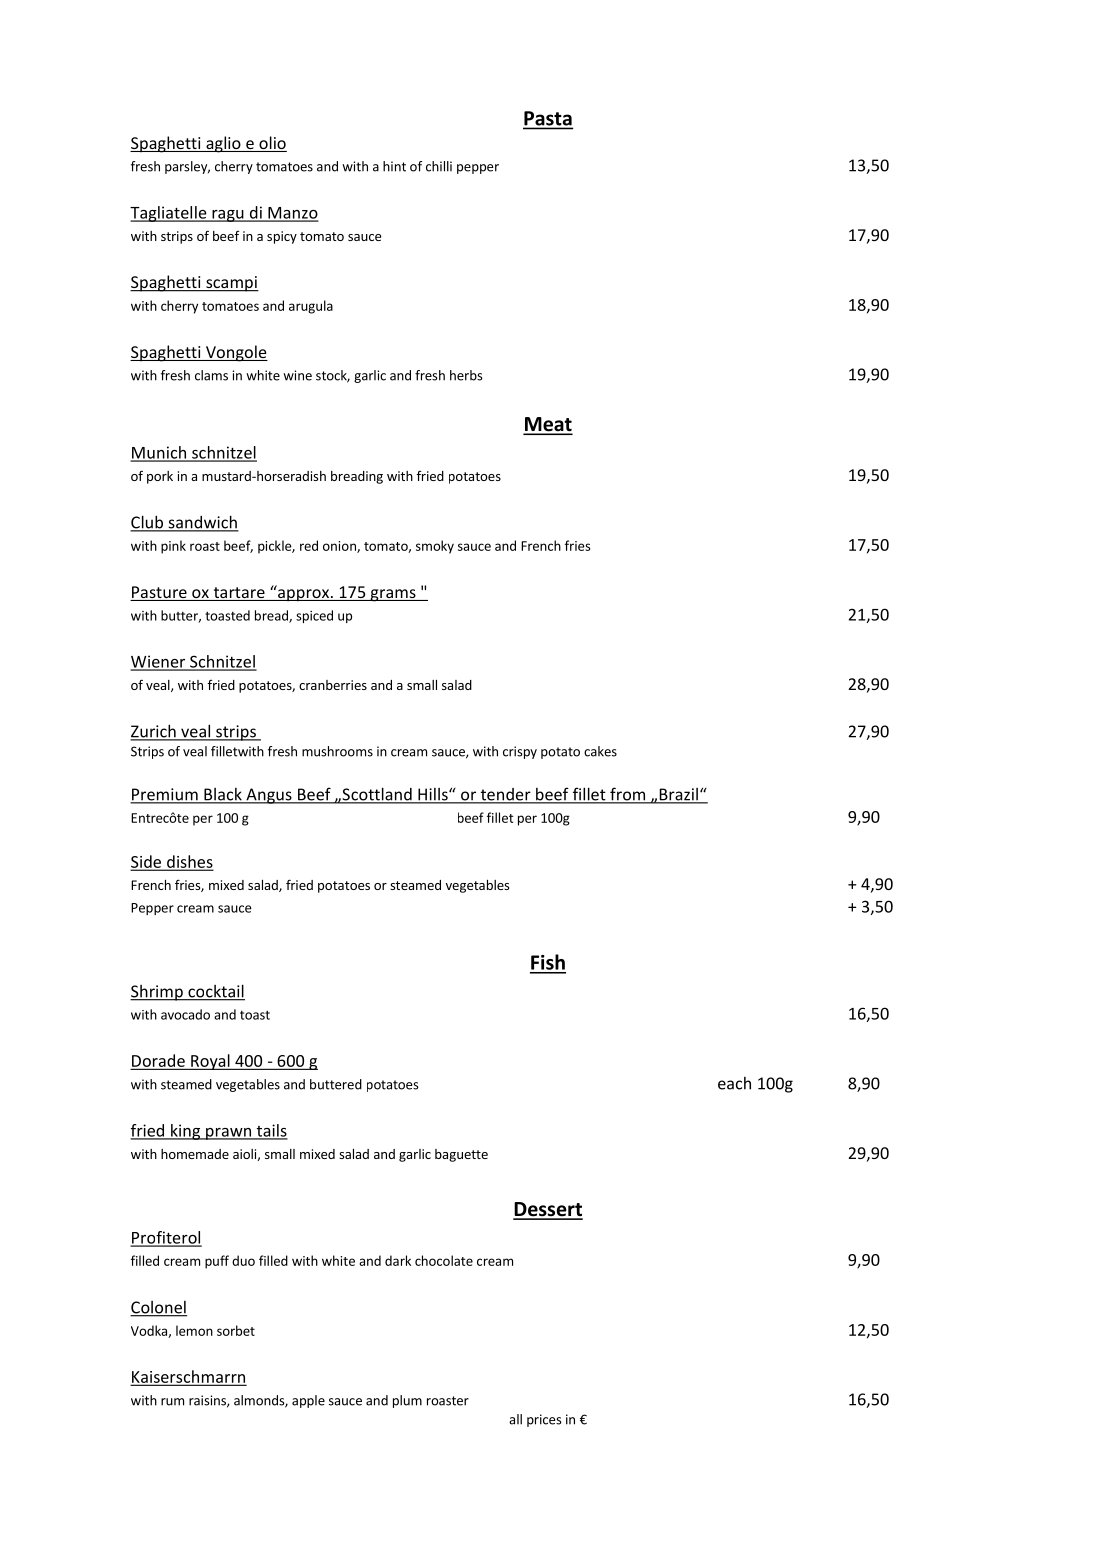 This image has height=1550, width=1096. I want to click on plum, so click(407, 1401).
